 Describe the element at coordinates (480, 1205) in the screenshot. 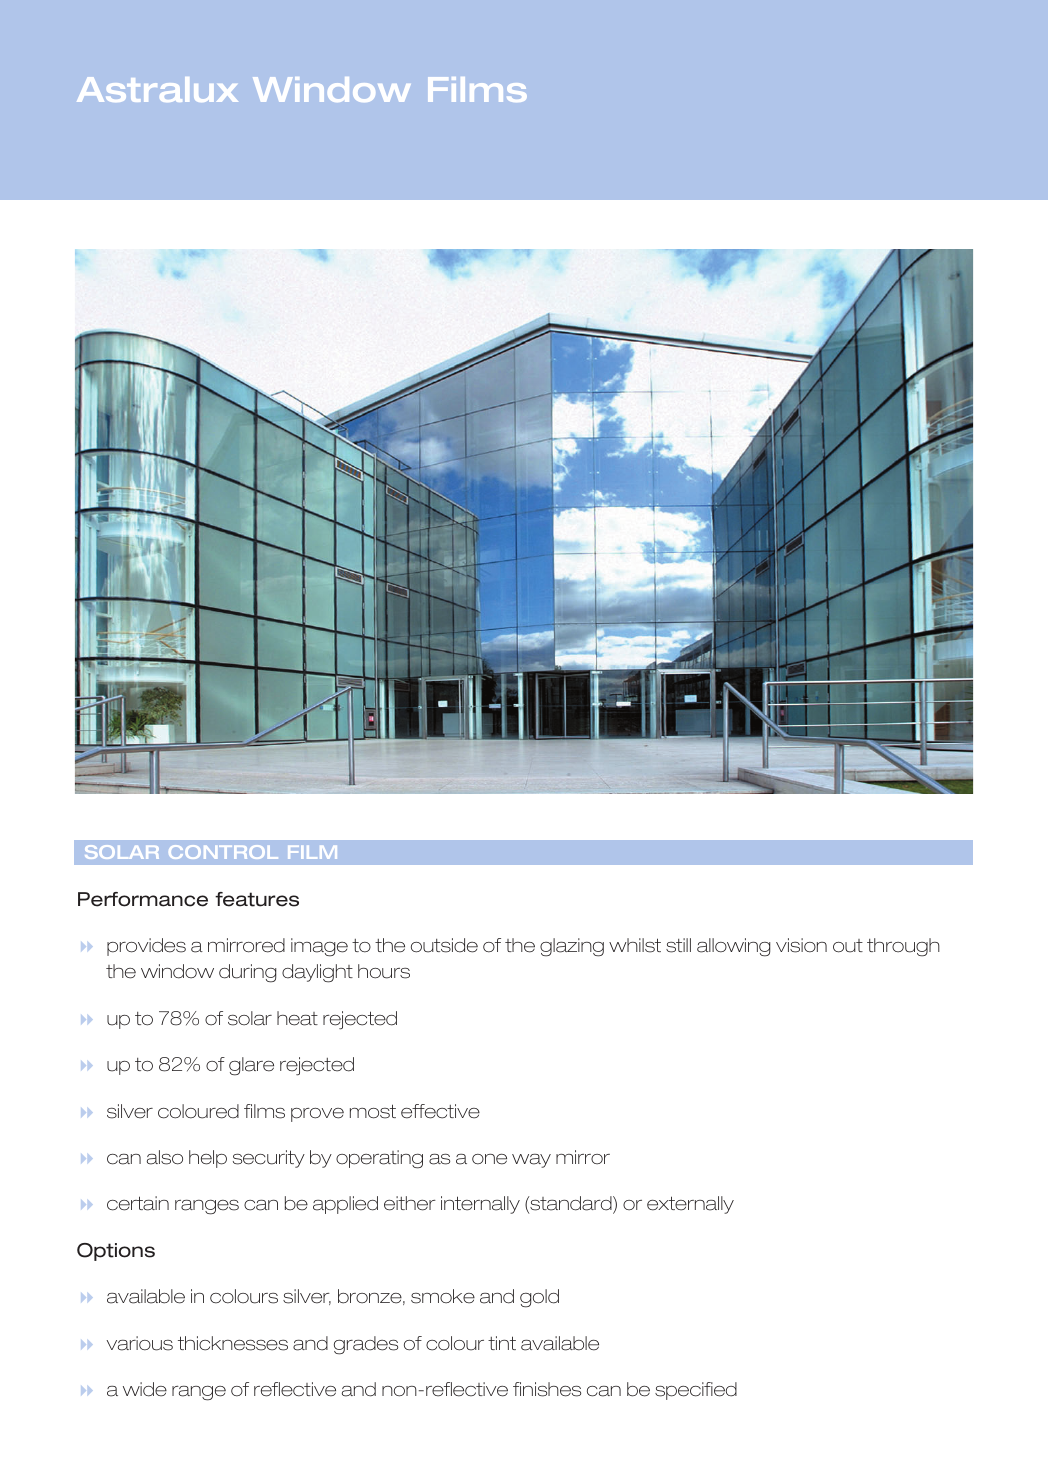

I see `internally` at that location.
